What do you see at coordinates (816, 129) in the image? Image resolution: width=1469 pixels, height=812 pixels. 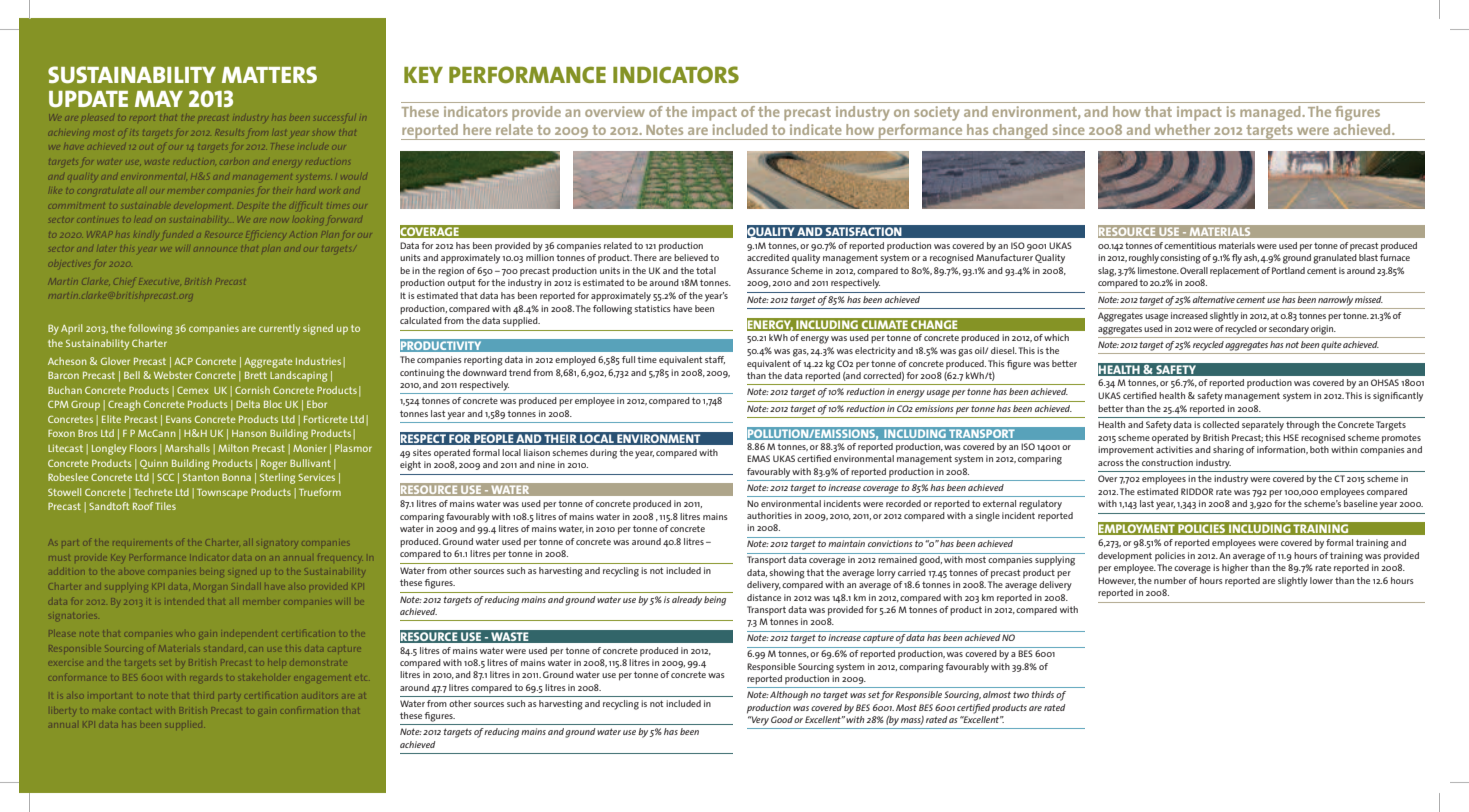 I see `indicate` at bounding box center [816, 129].
